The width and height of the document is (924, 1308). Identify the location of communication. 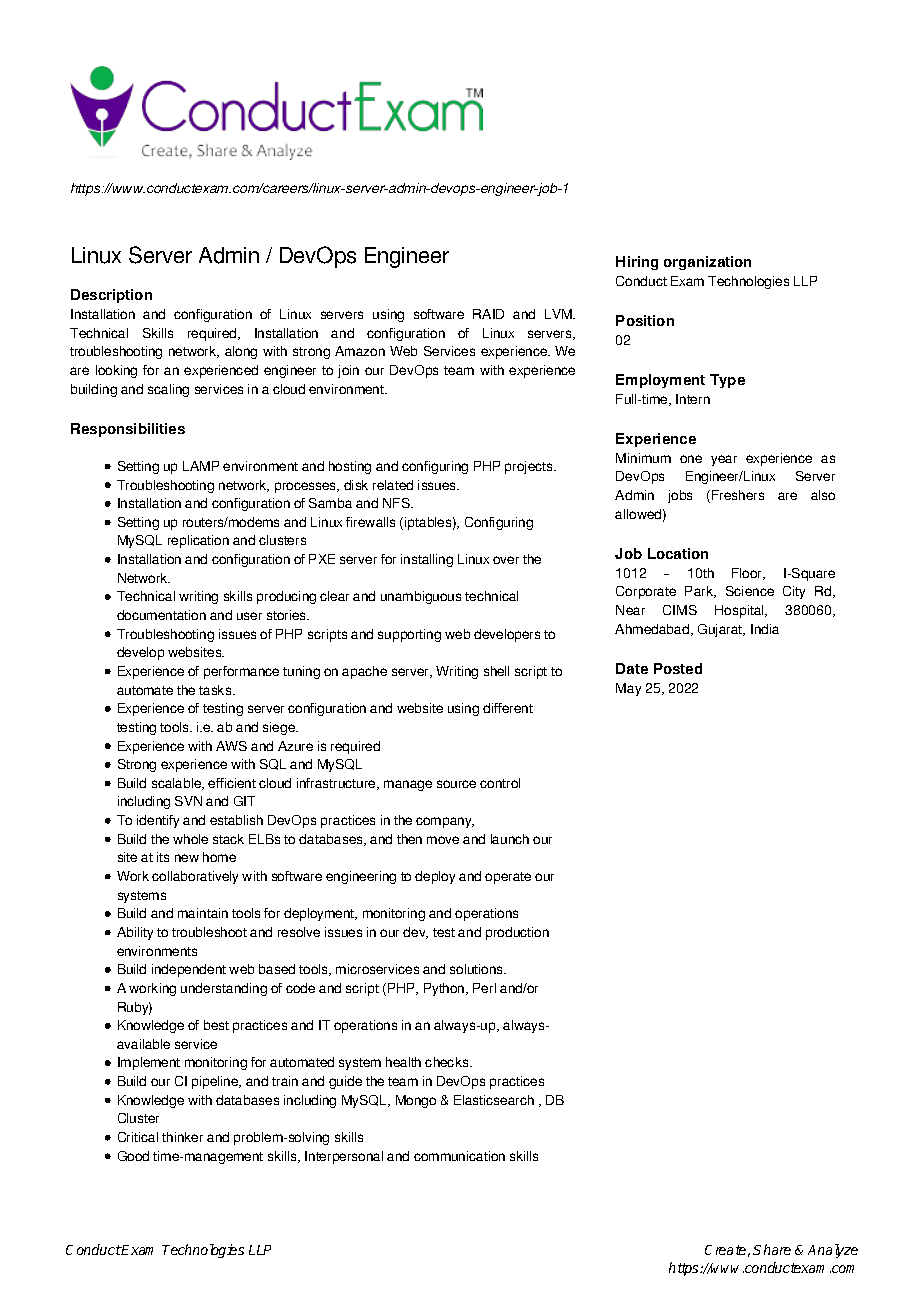
(459, 1156).
